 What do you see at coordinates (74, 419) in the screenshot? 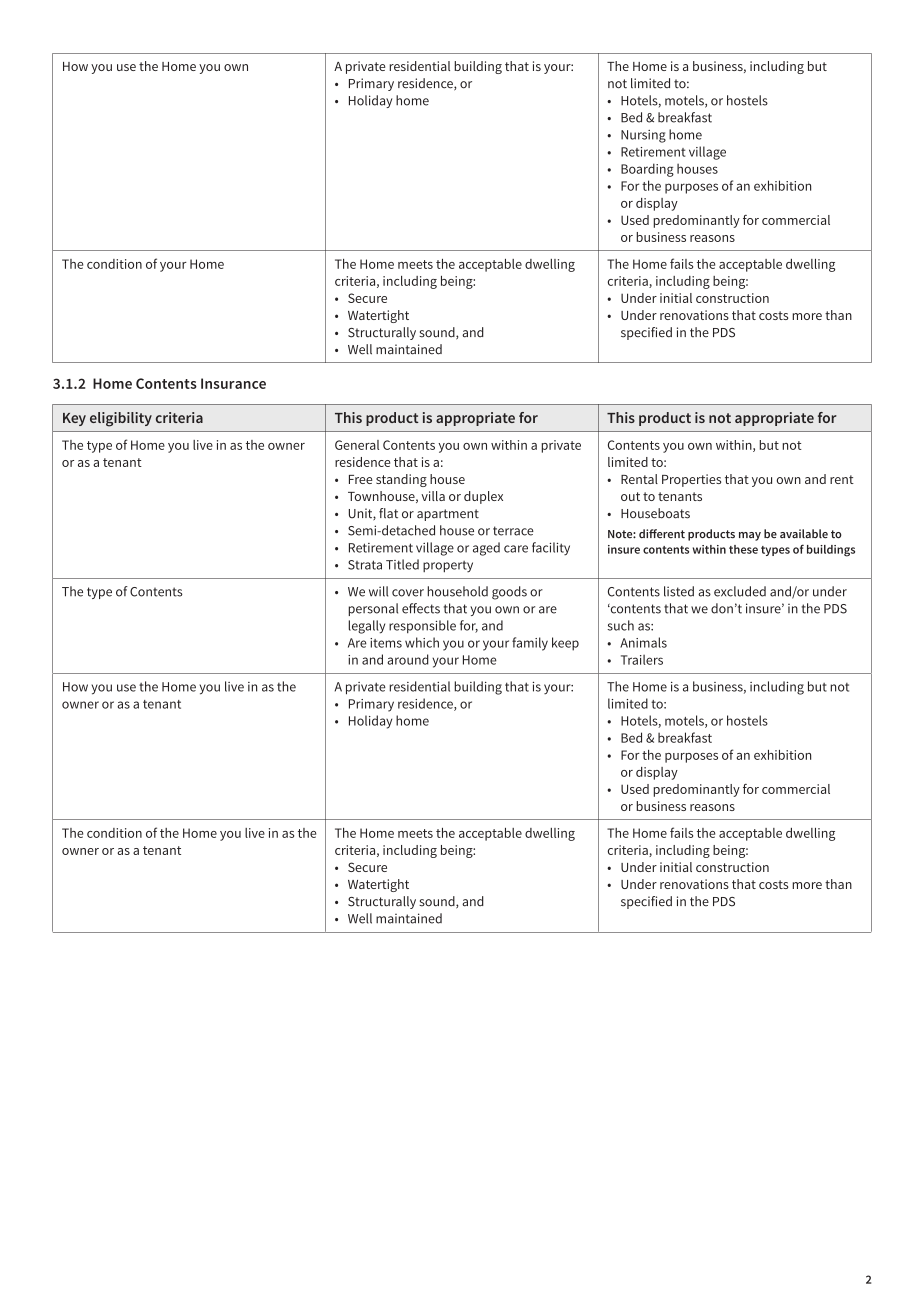
I see `Key` at bounding box center [74, 419].
